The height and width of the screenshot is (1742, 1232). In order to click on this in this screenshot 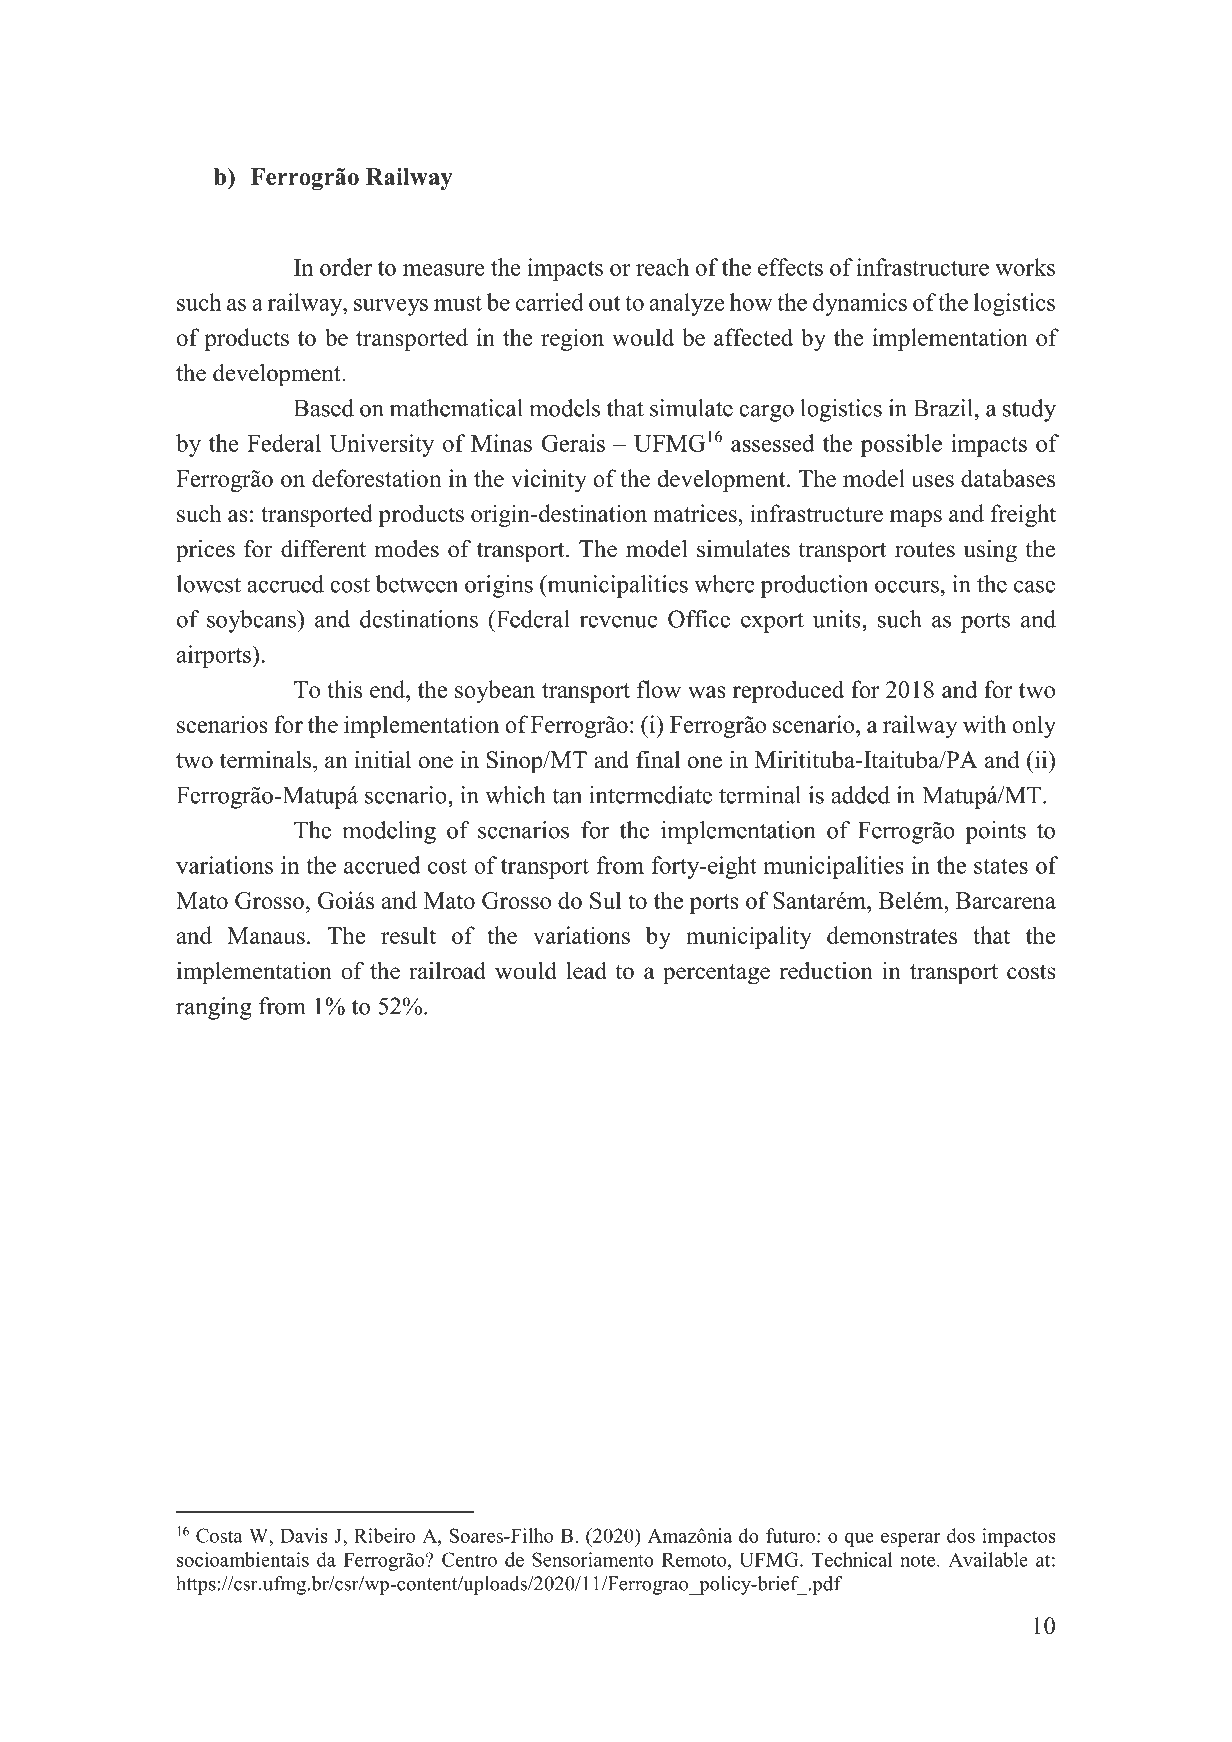, I will do `click(344, 689)`.
